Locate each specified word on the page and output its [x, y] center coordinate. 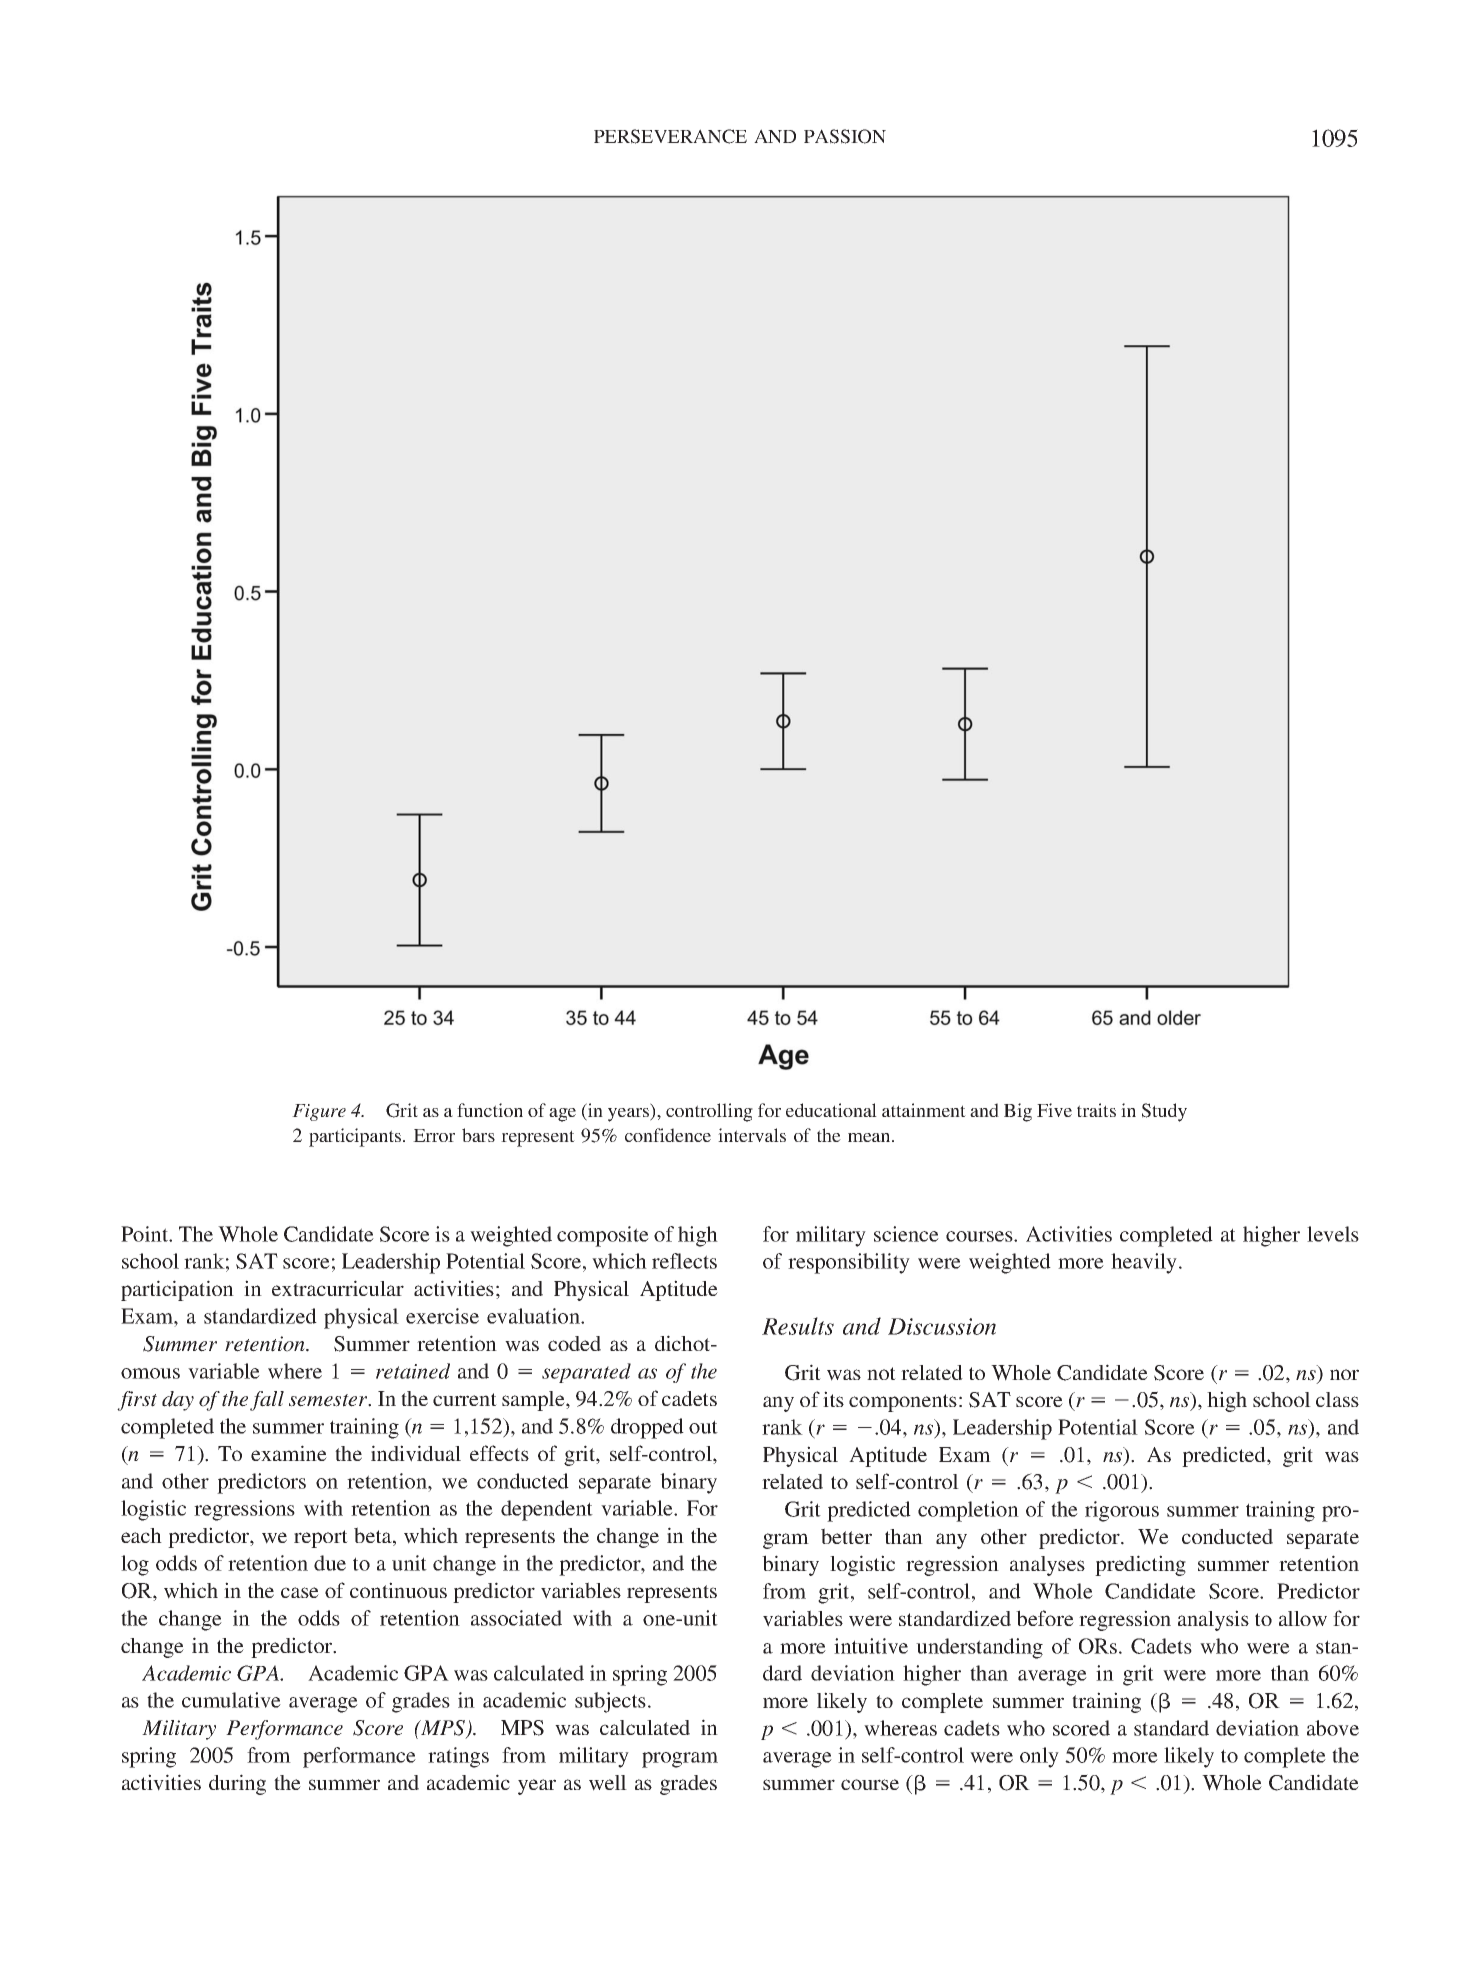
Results [798, 1326]
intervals [752, 1135]
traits [1096, 1110]
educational [831, 1110]
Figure [319, 1112]
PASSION [845, 136]
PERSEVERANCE [670, 136]
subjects [610, 1702]
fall [267, 1401]
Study [1164, 1112]
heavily [1145, 1263]
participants [356, 1137]
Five [1054, 1110]
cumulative [231, 1700]
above [1333, 1728]
